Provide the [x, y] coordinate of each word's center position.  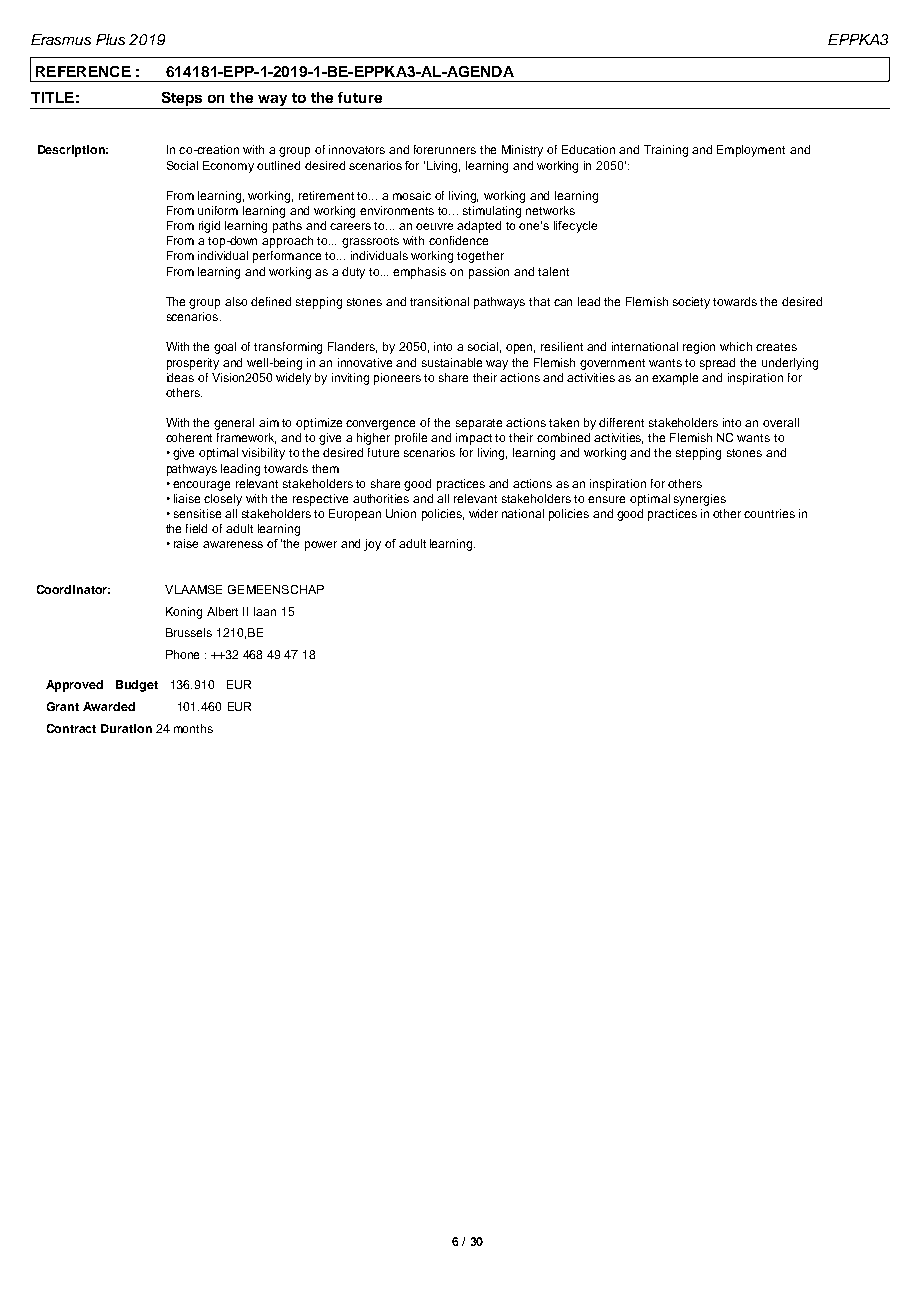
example [675, 379]
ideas [180, 377]
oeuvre [434, 226]
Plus [110, 39]
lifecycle [575, 227]
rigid [209, 227]
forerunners [445, 149]
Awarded [109, 706]
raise [186, 543]
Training [666, 151]
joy [372, 545]
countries [769, 513]
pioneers [397, 379]
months [193, 728]
